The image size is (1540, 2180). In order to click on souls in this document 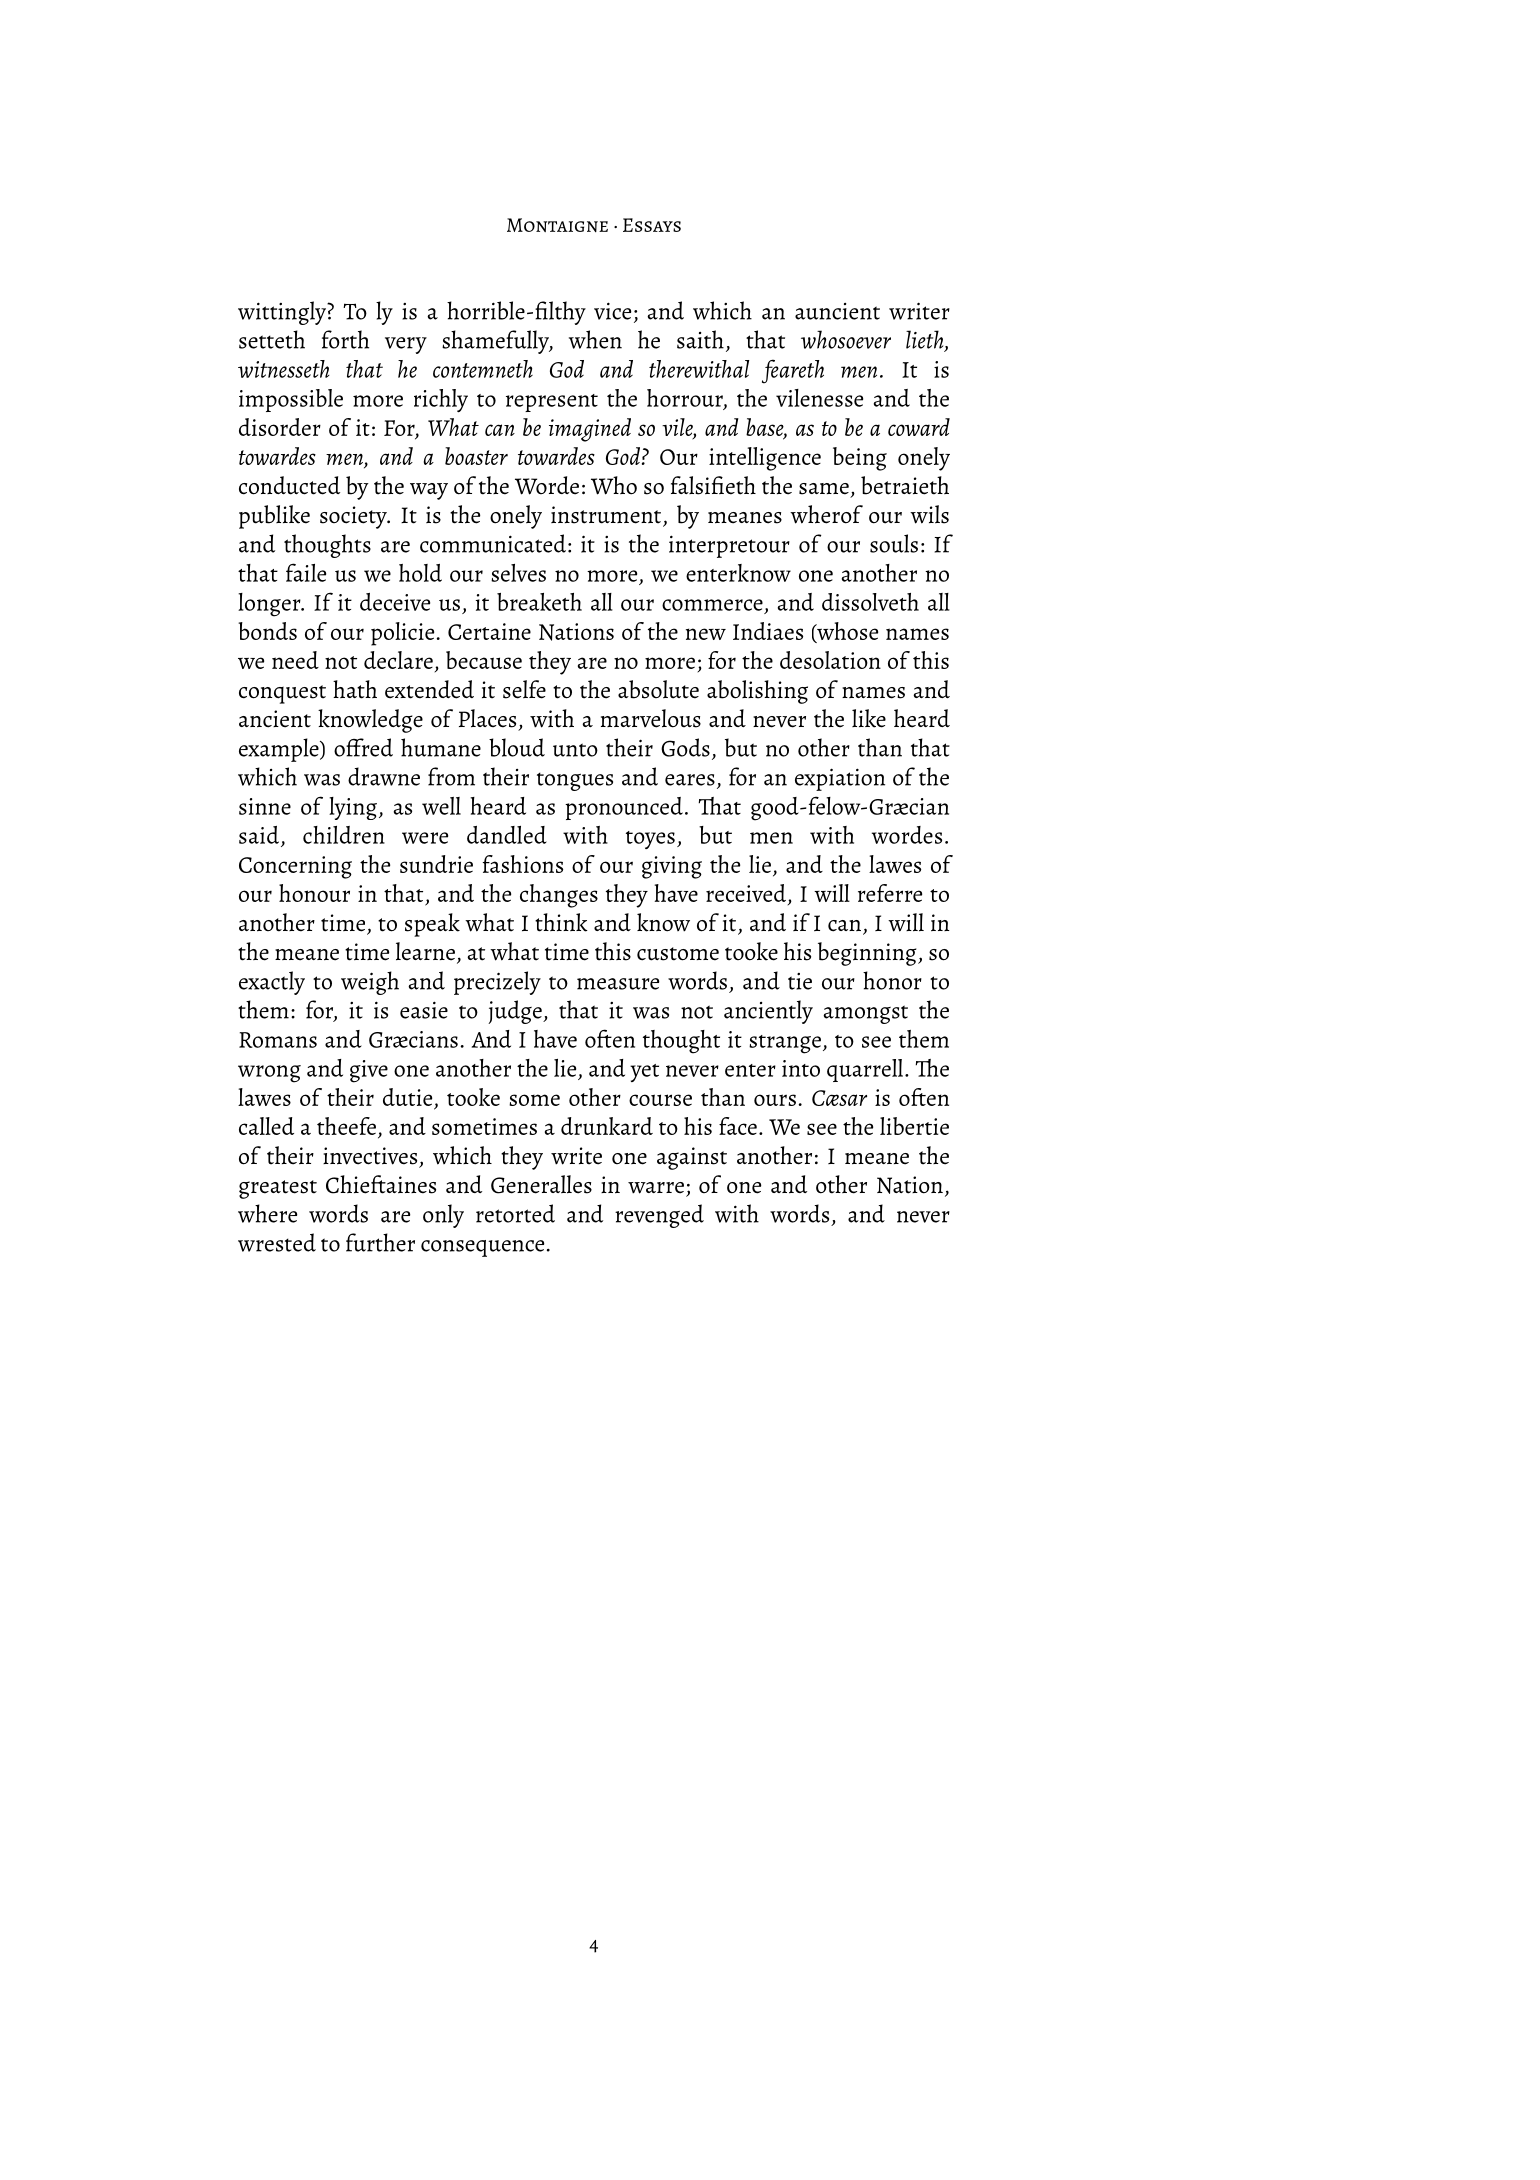, I will do `click(894, 543)`.
